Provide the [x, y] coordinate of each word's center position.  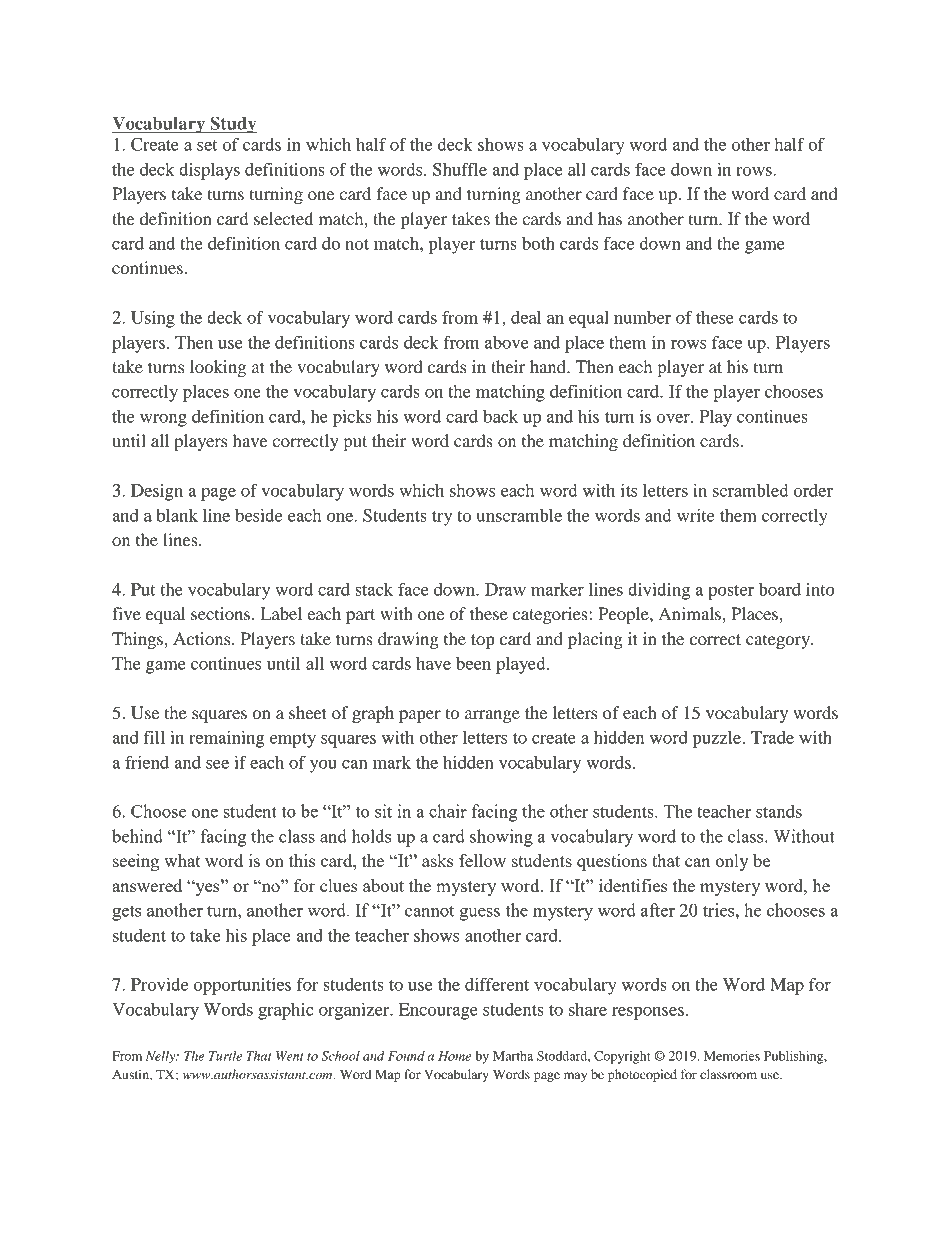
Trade [772, 737]
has [610, 218]
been [473, 663]
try [442, 518]
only [732, 862]
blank [177, 515]
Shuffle [460, 169]
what [182, 860]
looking [218, 368]
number [642, 317]
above [507, 342]
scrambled [751, 490]
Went [290, 1056]
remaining [226, 739]
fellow [482, 860]
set [207, 145]
